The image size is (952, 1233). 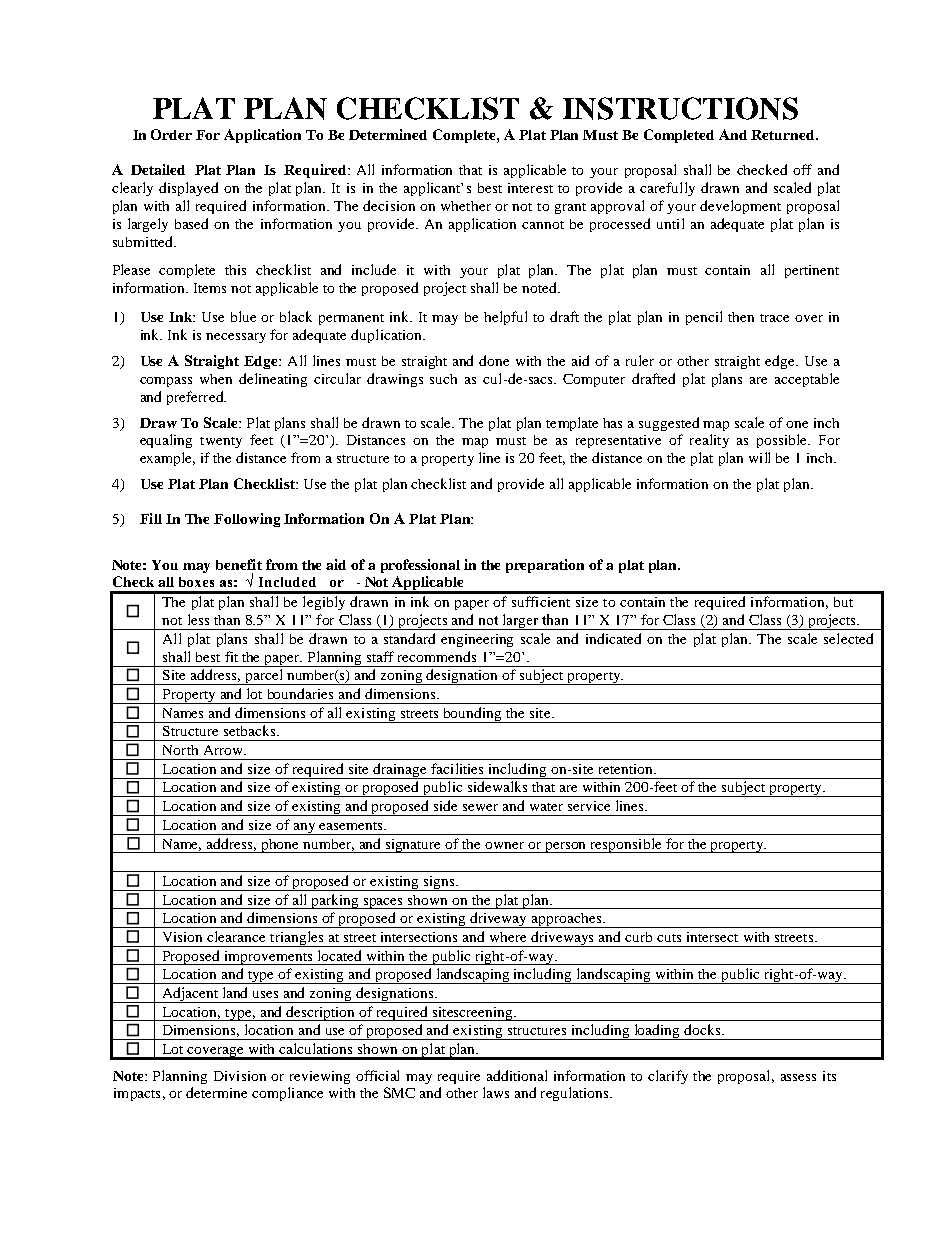 I want to click on facilities, so click(x=457, y=768).
